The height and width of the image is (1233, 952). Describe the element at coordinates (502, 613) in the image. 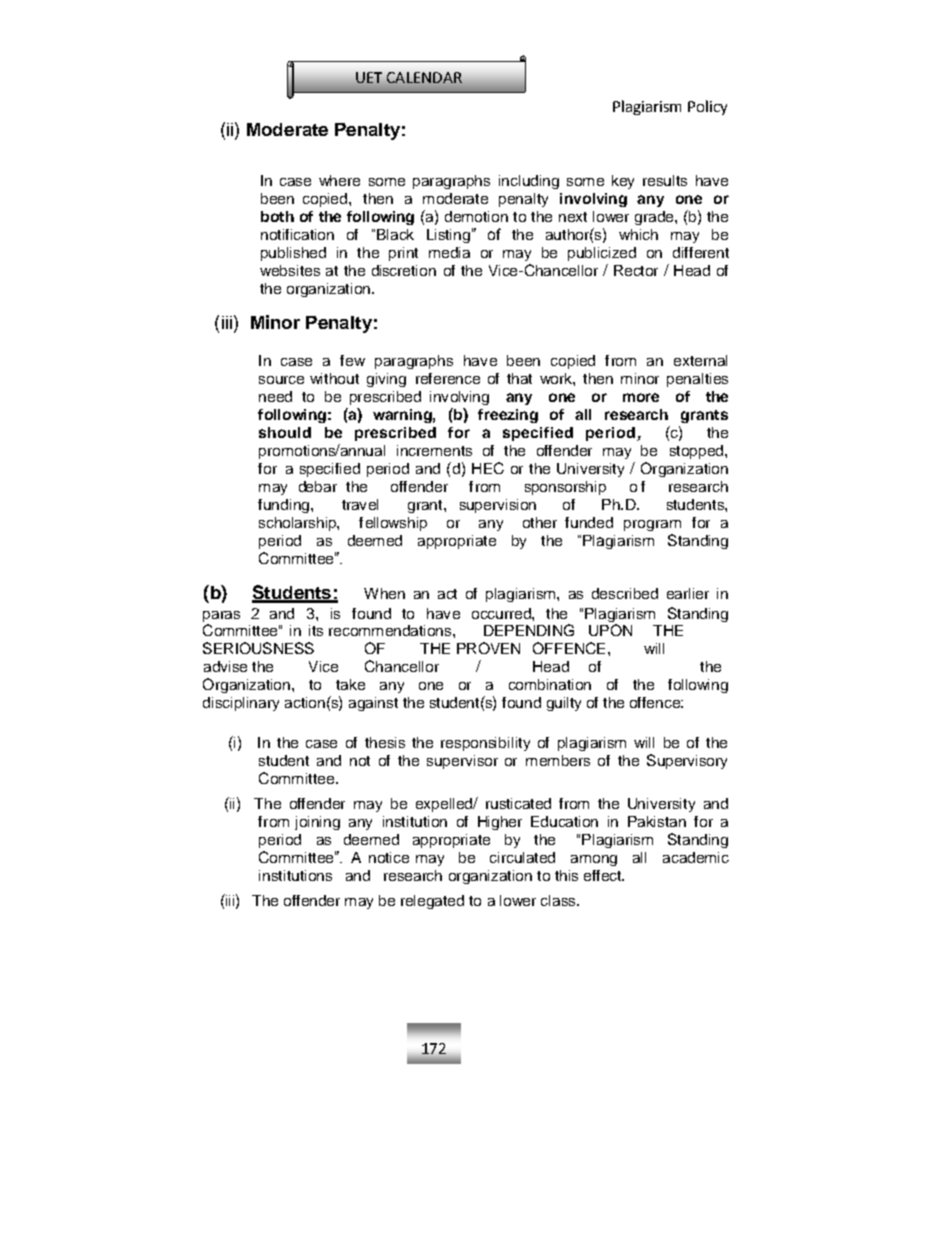

I see `occurred` at that location.
